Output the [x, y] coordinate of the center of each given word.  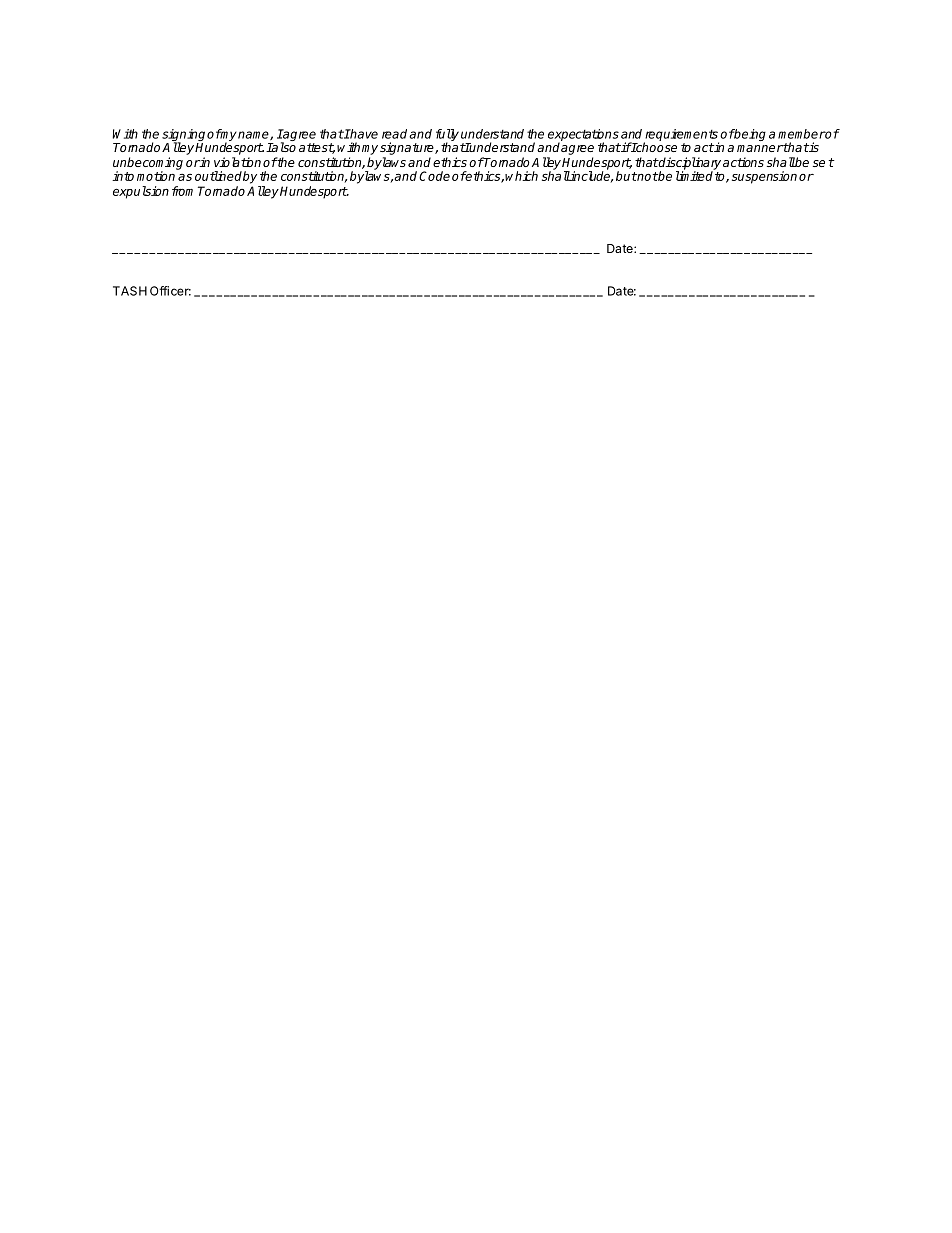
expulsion [141, 192]
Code [434, 176]
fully [447, 136]
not [647, 176]
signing [183, 136]
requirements [681, 136]
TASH [130, 291]
